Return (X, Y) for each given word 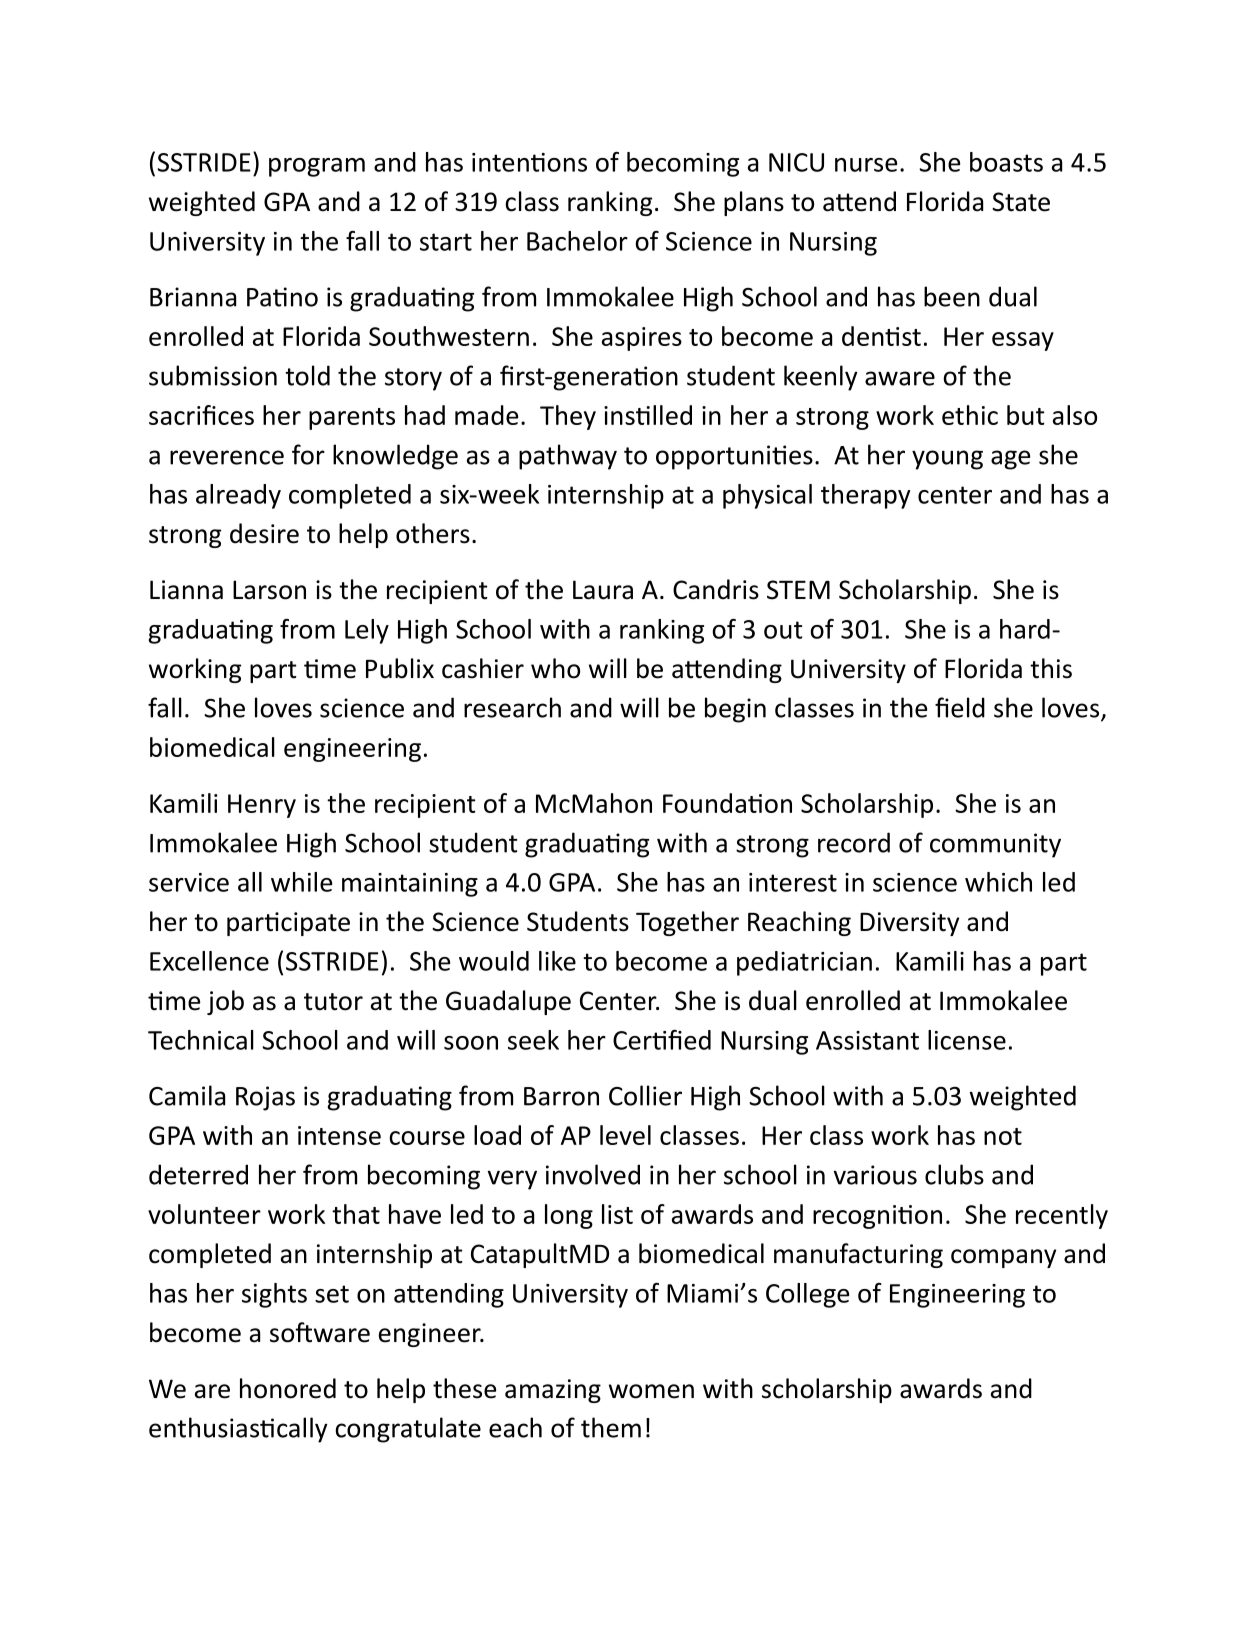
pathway (568, 457)
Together (687, 923)
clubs (954, 1174)
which (998, 882)
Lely (367, 631)
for (308, 454)
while (301, 882)
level (625, 1135)
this (1051, 668)
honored (288, 1388)
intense (339, 1135)
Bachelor (577, 241)
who (555, 668)
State (1021, 202)
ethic (970, 415)
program (317, 167)
